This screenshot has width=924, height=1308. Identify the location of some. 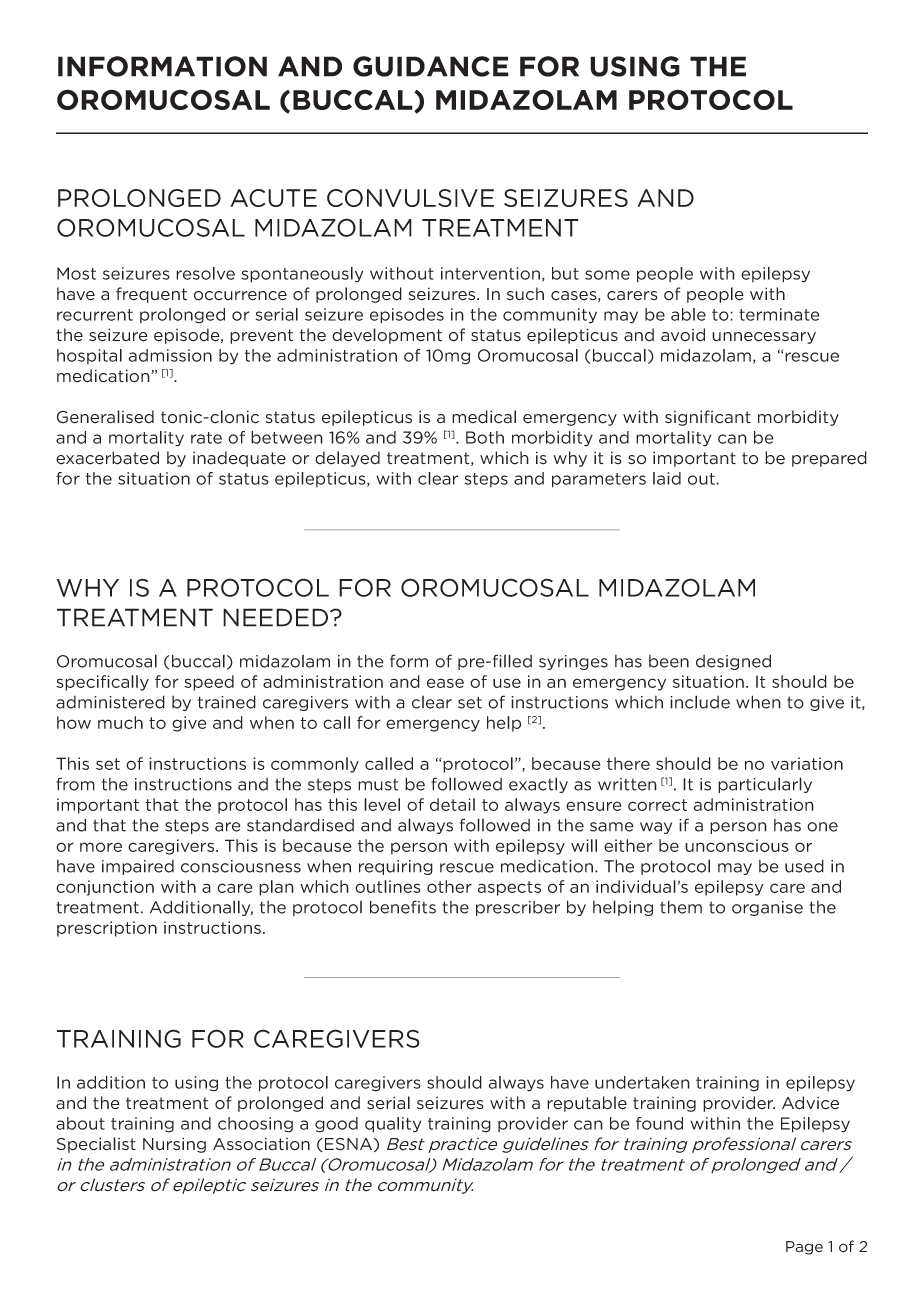
(607, 275).
